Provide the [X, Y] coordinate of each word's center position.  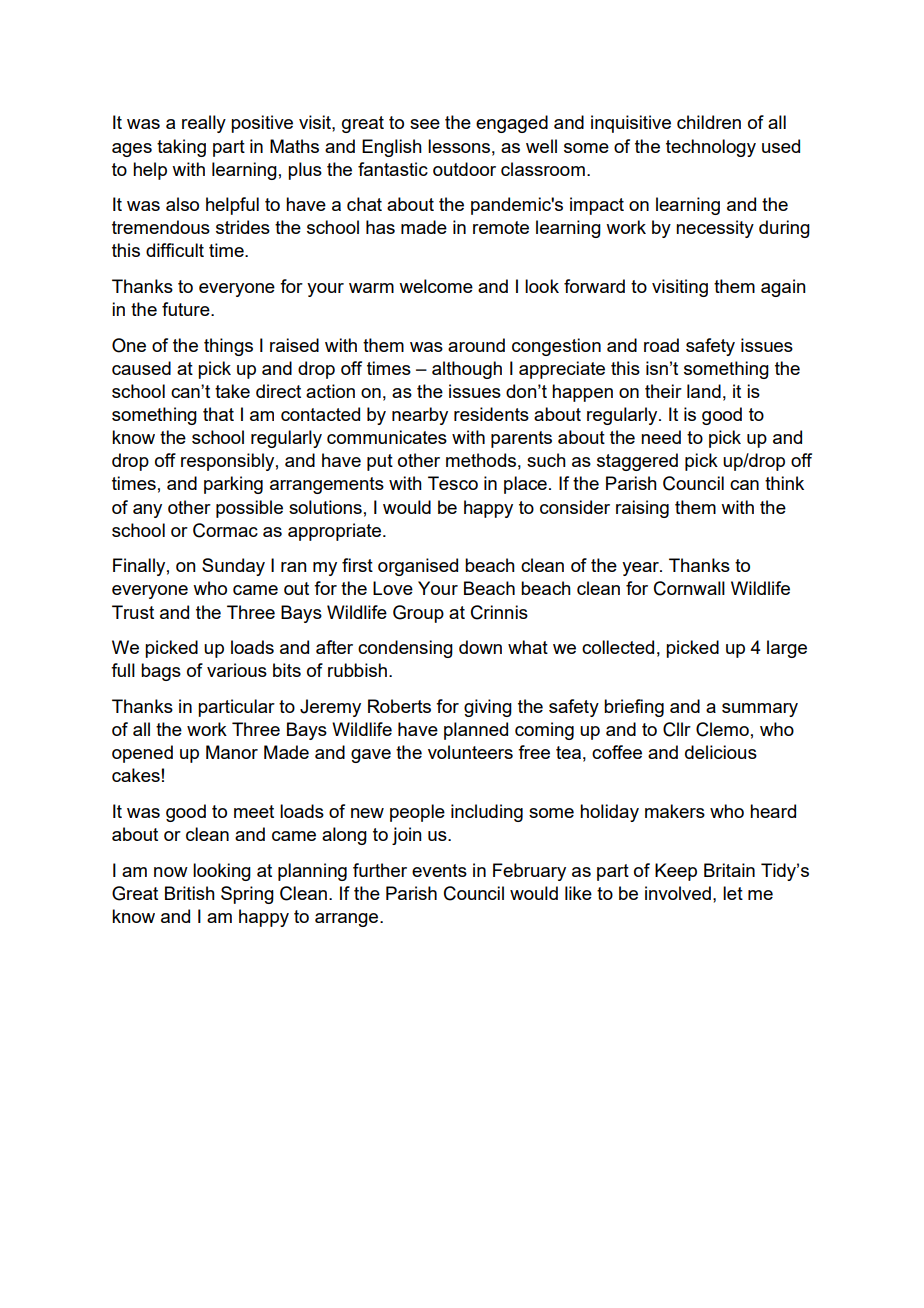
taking [181, 148]
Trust [133, 612]
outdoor [464, 169]
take [232, 391]
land [704, 391]
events [439, 870]
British [190, 893]
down [480, 647]
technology [711, 148]
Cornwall [689, 588]
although [467, 370]
